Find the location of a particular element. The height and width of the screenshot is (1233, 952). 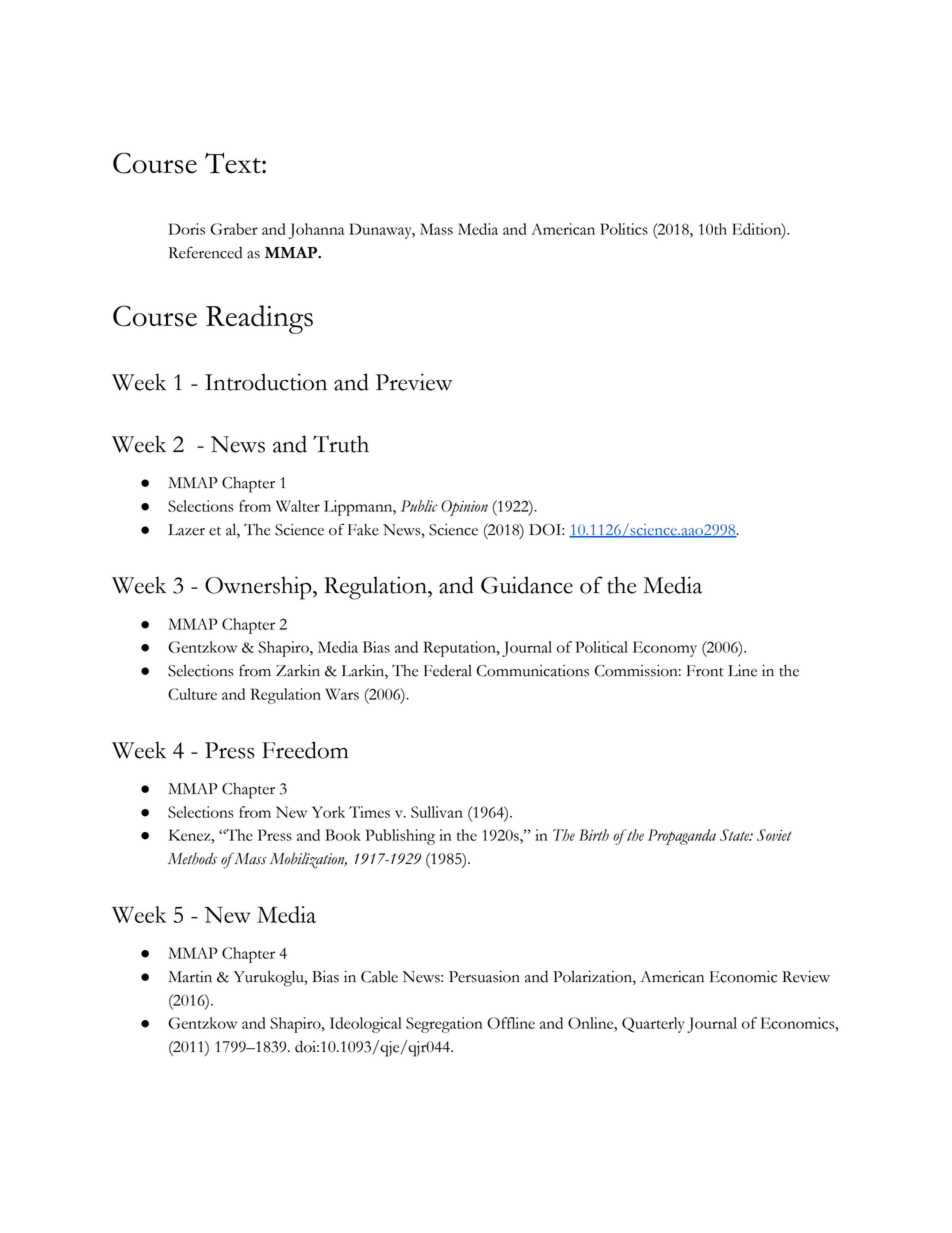

Economy is located at coordinates (665, 649).
